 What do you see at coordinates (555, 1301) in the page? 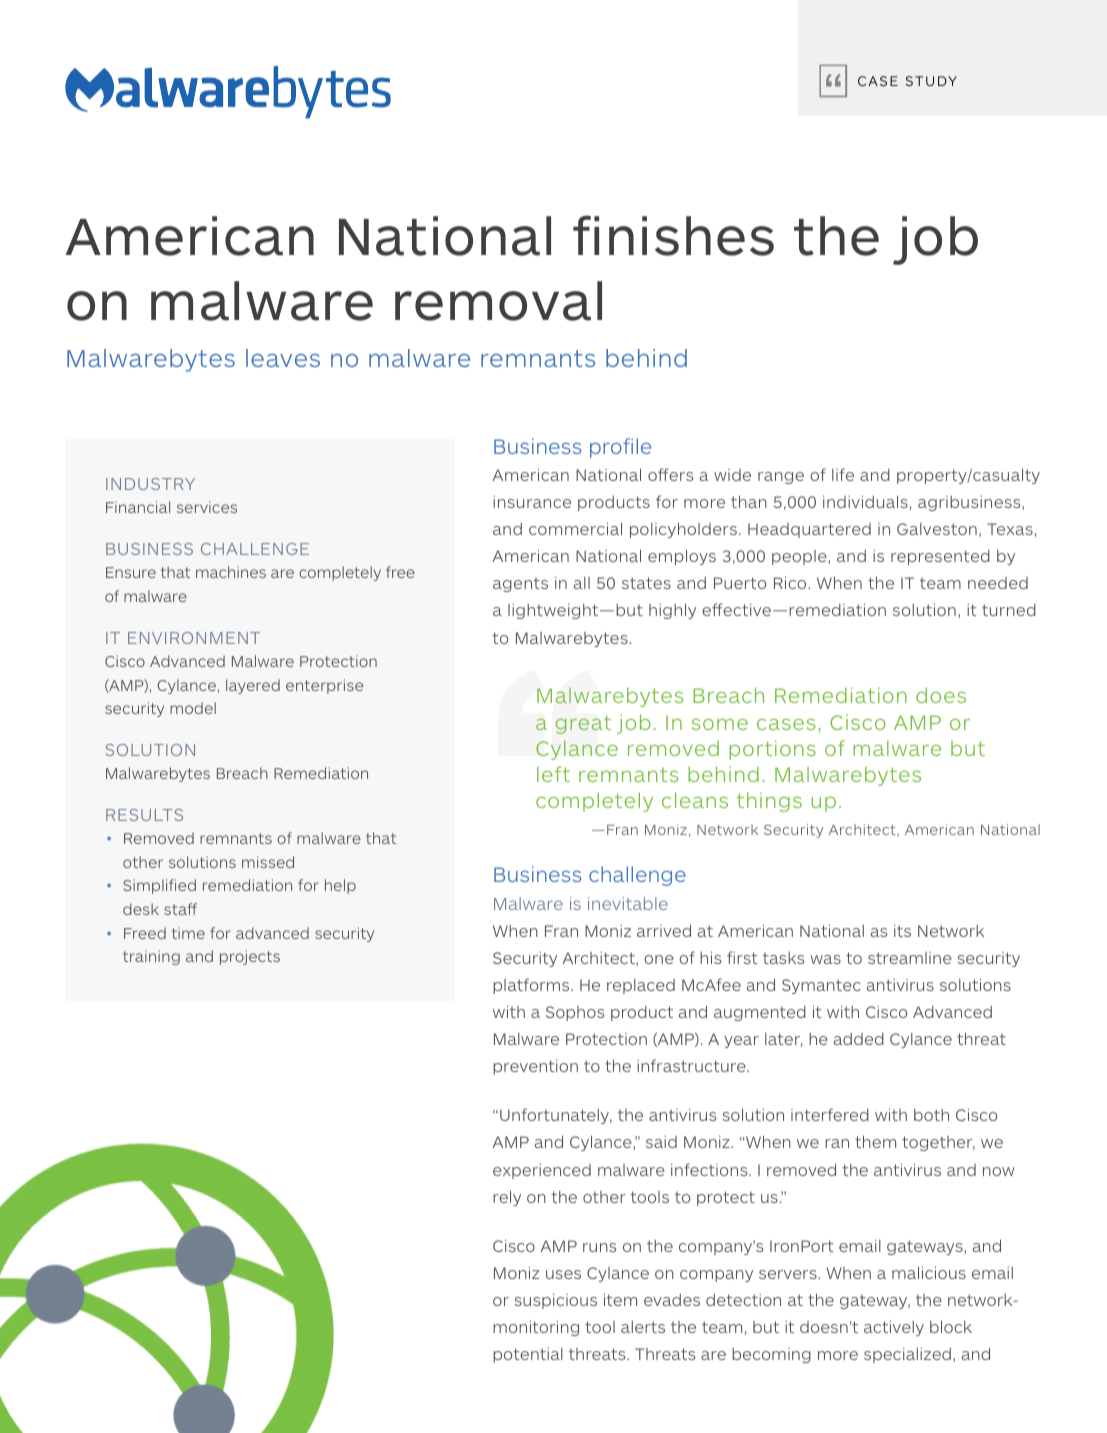
I see `suspicious` at bounding box center [555, 1301].
